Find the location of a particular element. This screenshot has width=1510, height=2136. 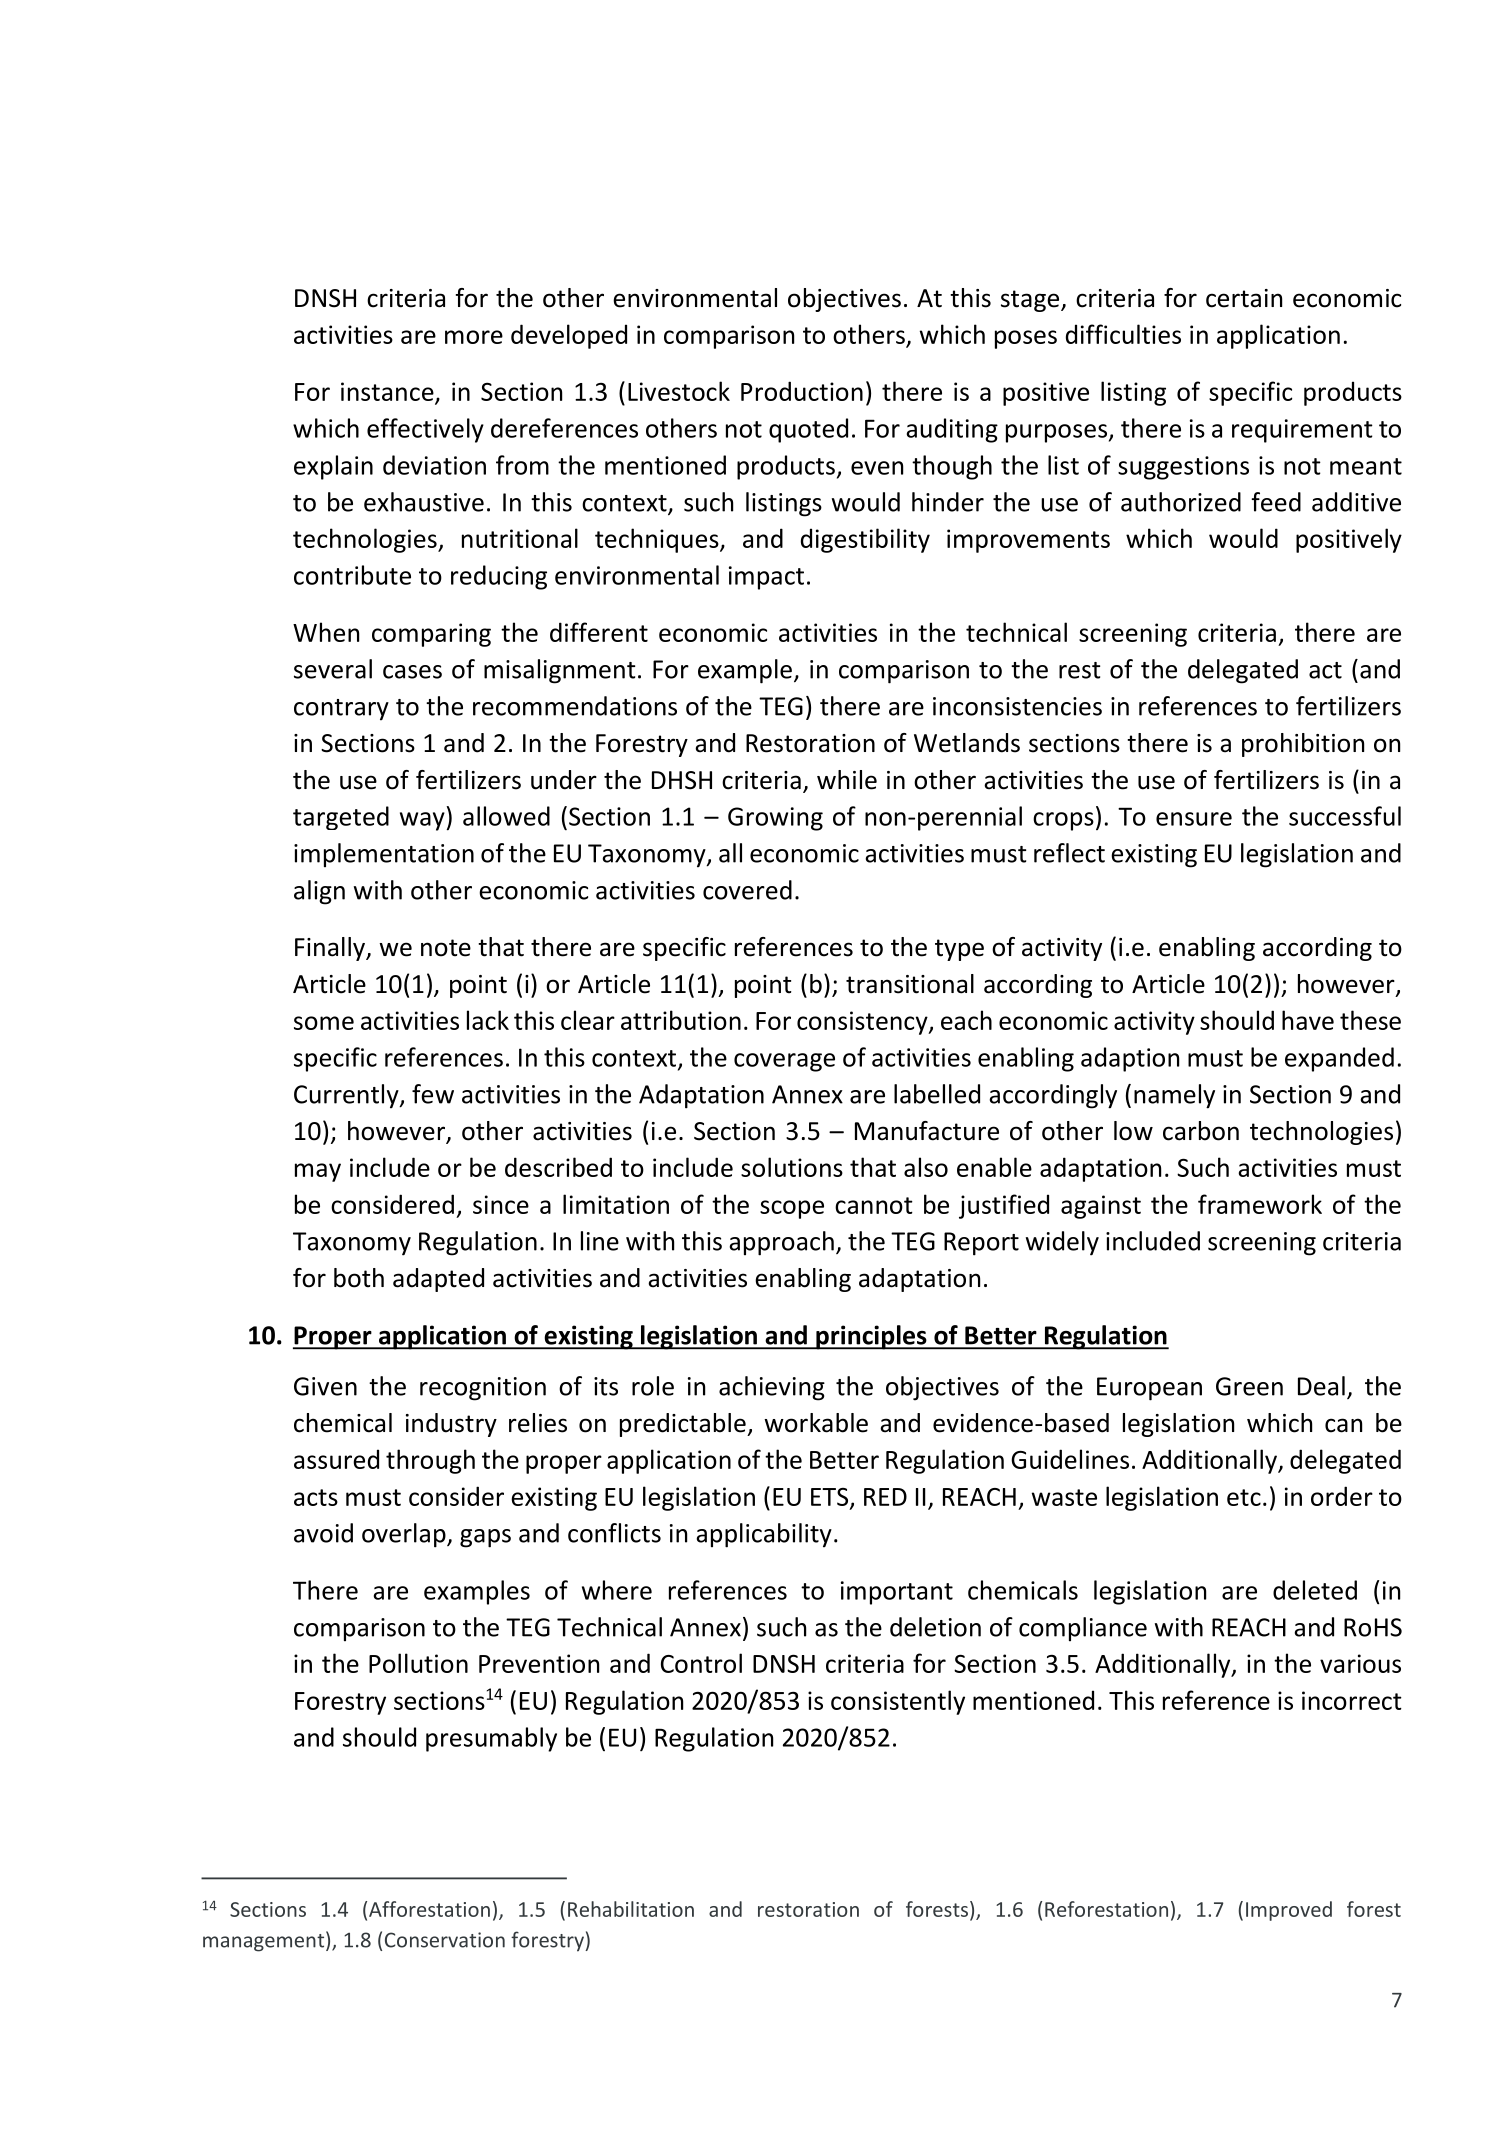

Production is located at coordinates (802, 391).
